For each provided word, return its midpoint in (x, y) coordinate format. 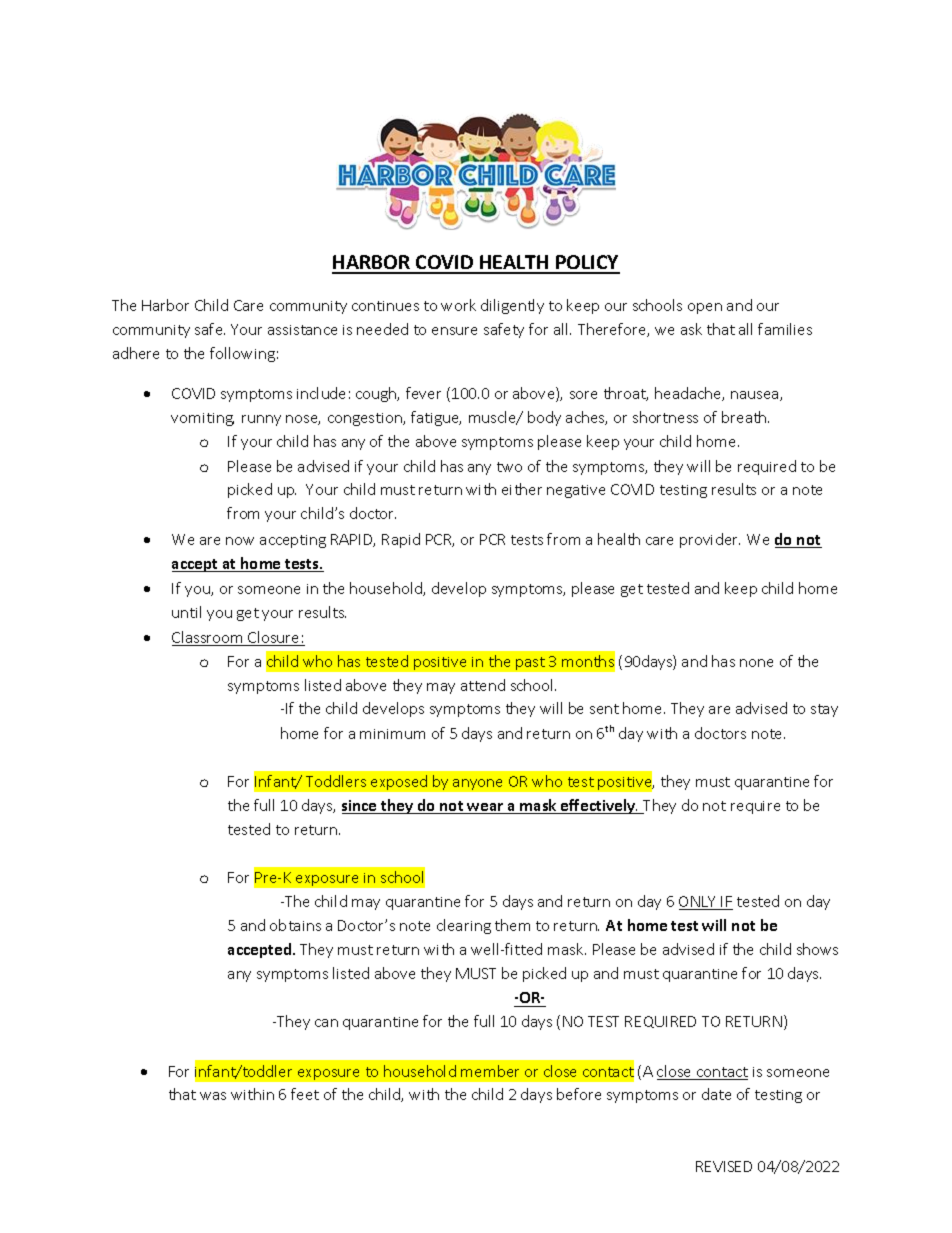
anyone (477, 784)
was (213, 1096)
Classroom (209, 638)
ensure (454, 331)
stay (824, 710)
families (785, 329)
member (490, 1071)
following (242, 354)
